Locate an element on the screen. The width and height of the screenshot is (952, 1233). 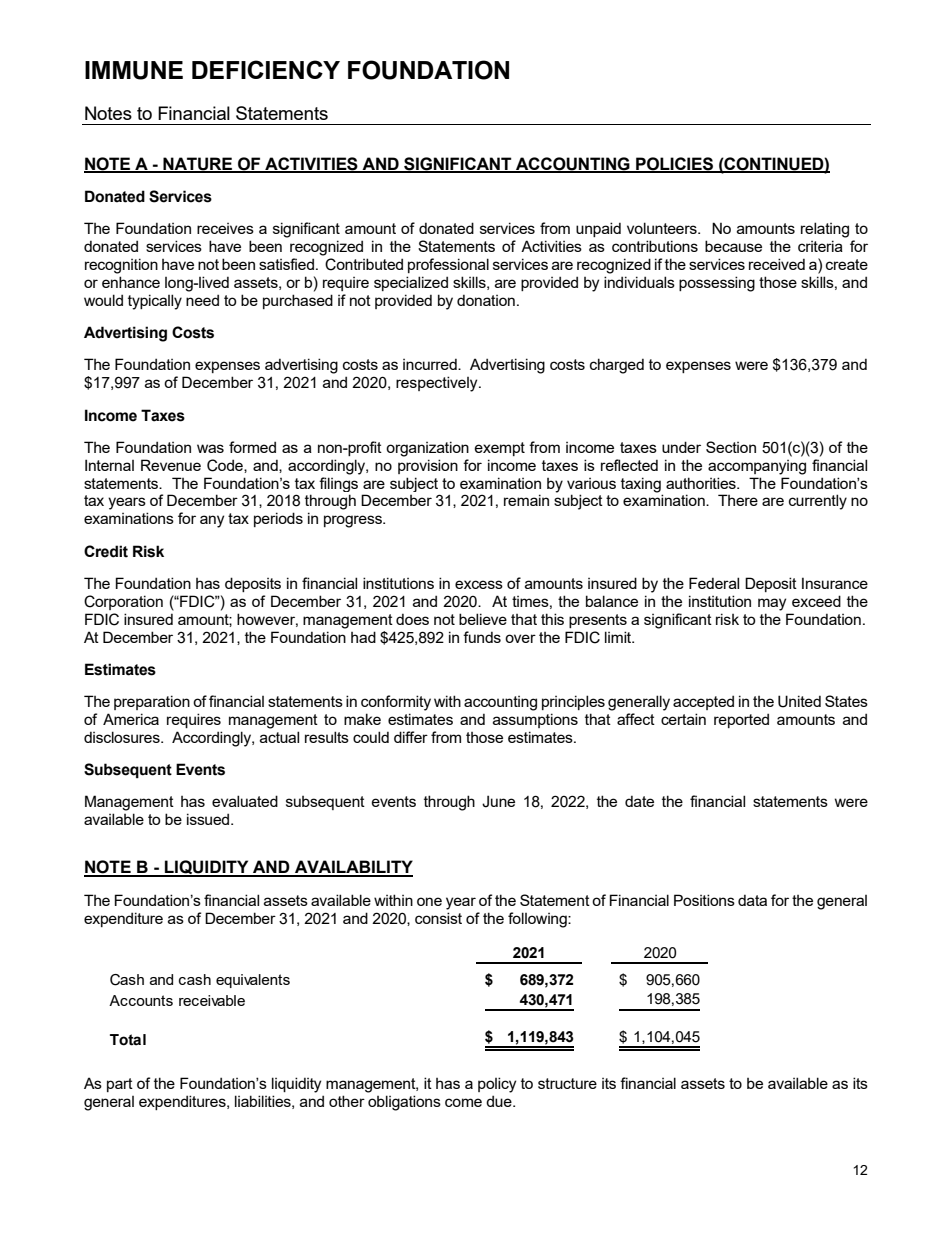
disclosures is located at coordinates (123, 737).
